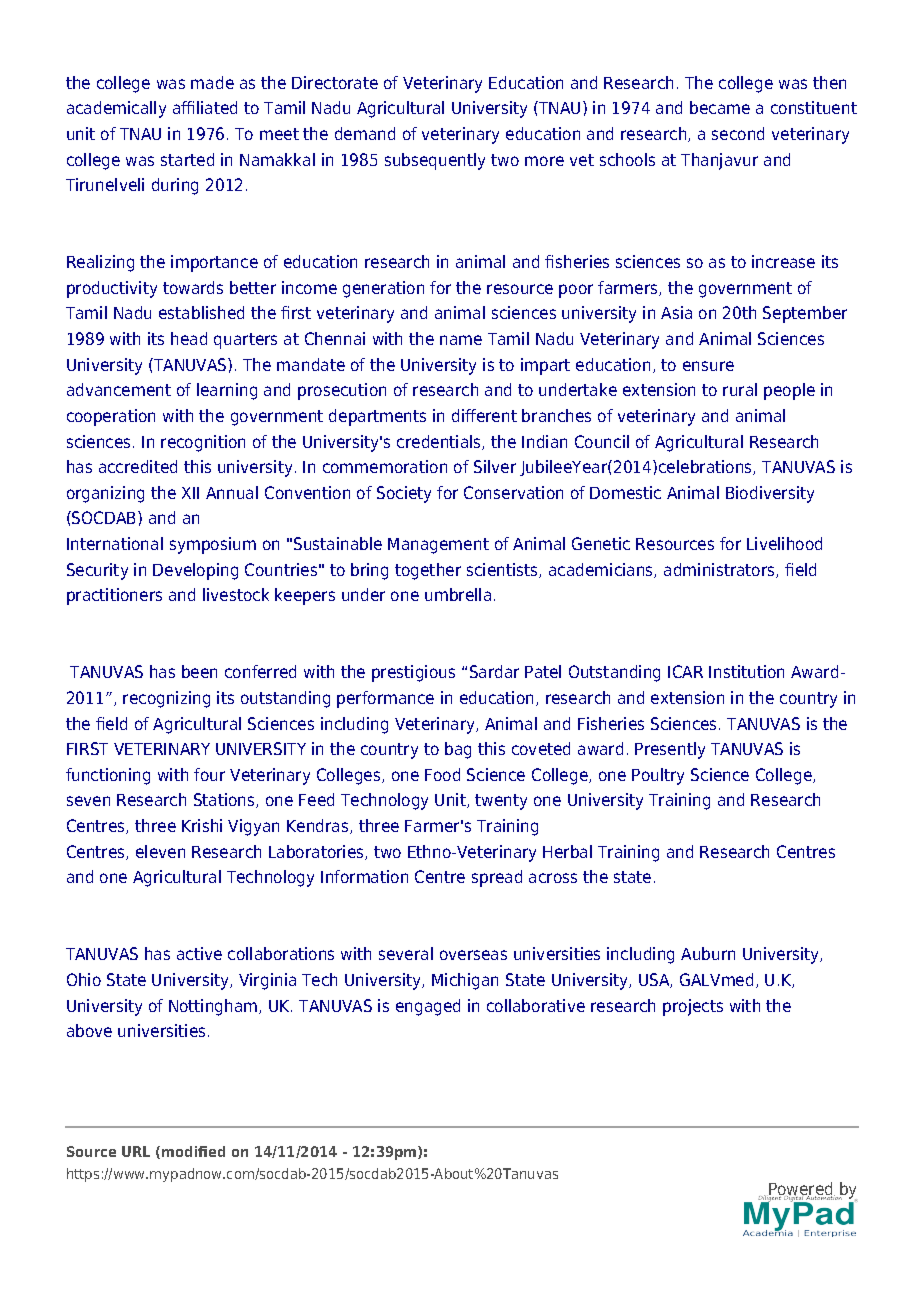  What do you see at coordinates (494, 671) in the screenshot?
I see `Sardar` at bounding box center [494, 671].
